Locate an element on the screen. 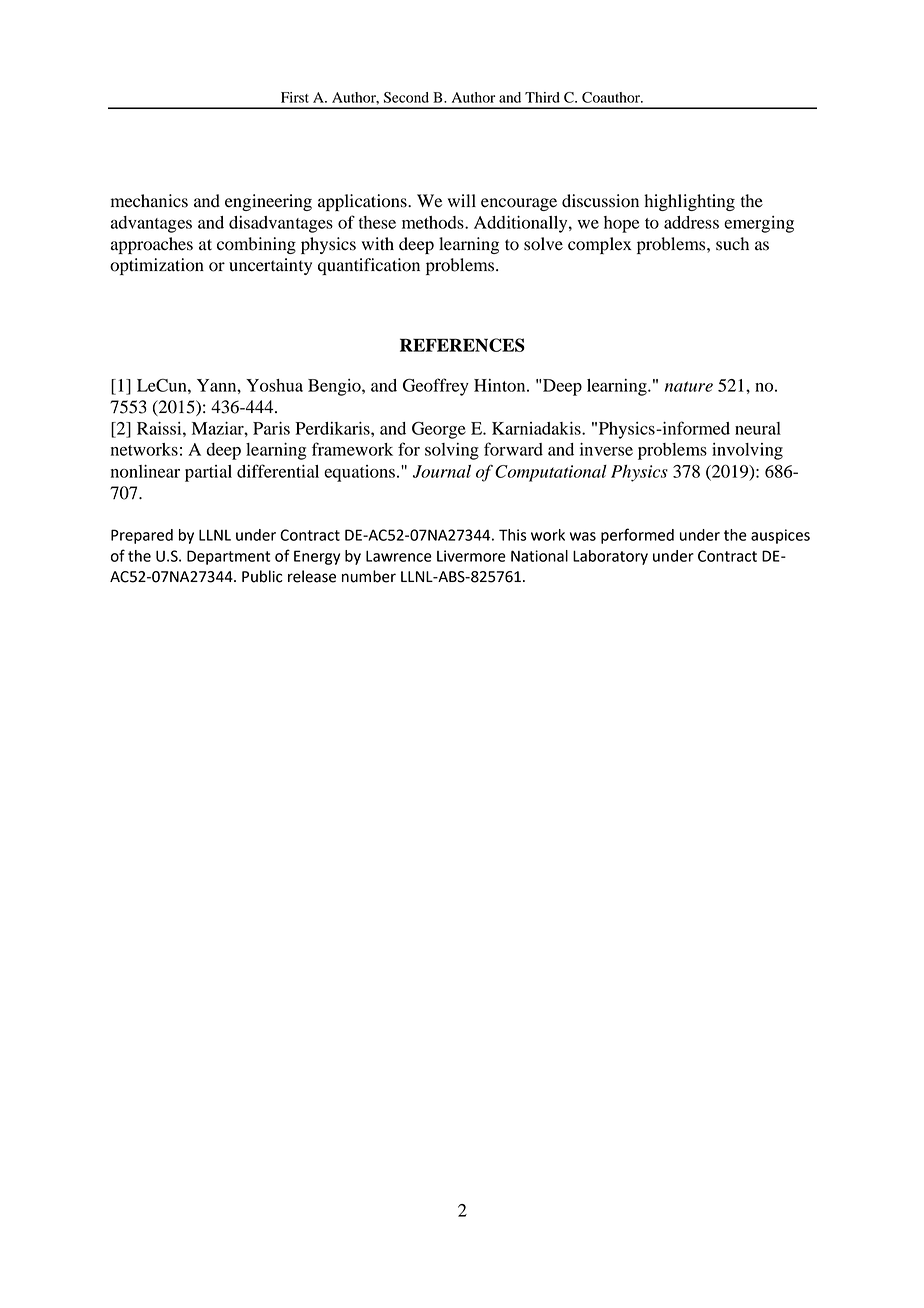 The image size is (924, 1308). Livermore is located at coordinates (471, 556).
